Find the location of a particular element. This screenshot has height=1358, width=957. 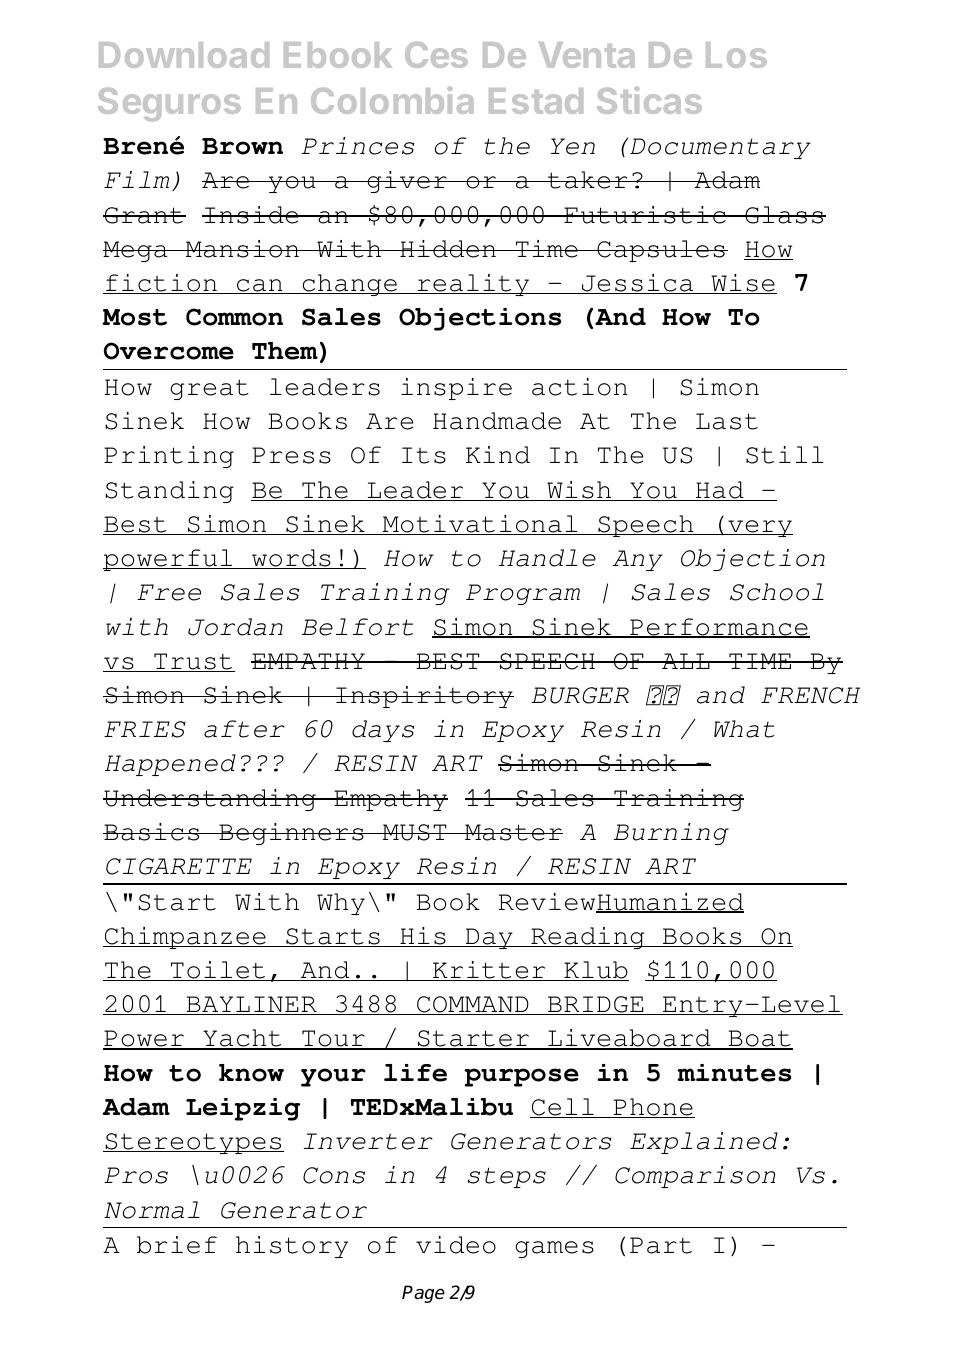

Los is located at coordinates (736, 55).
